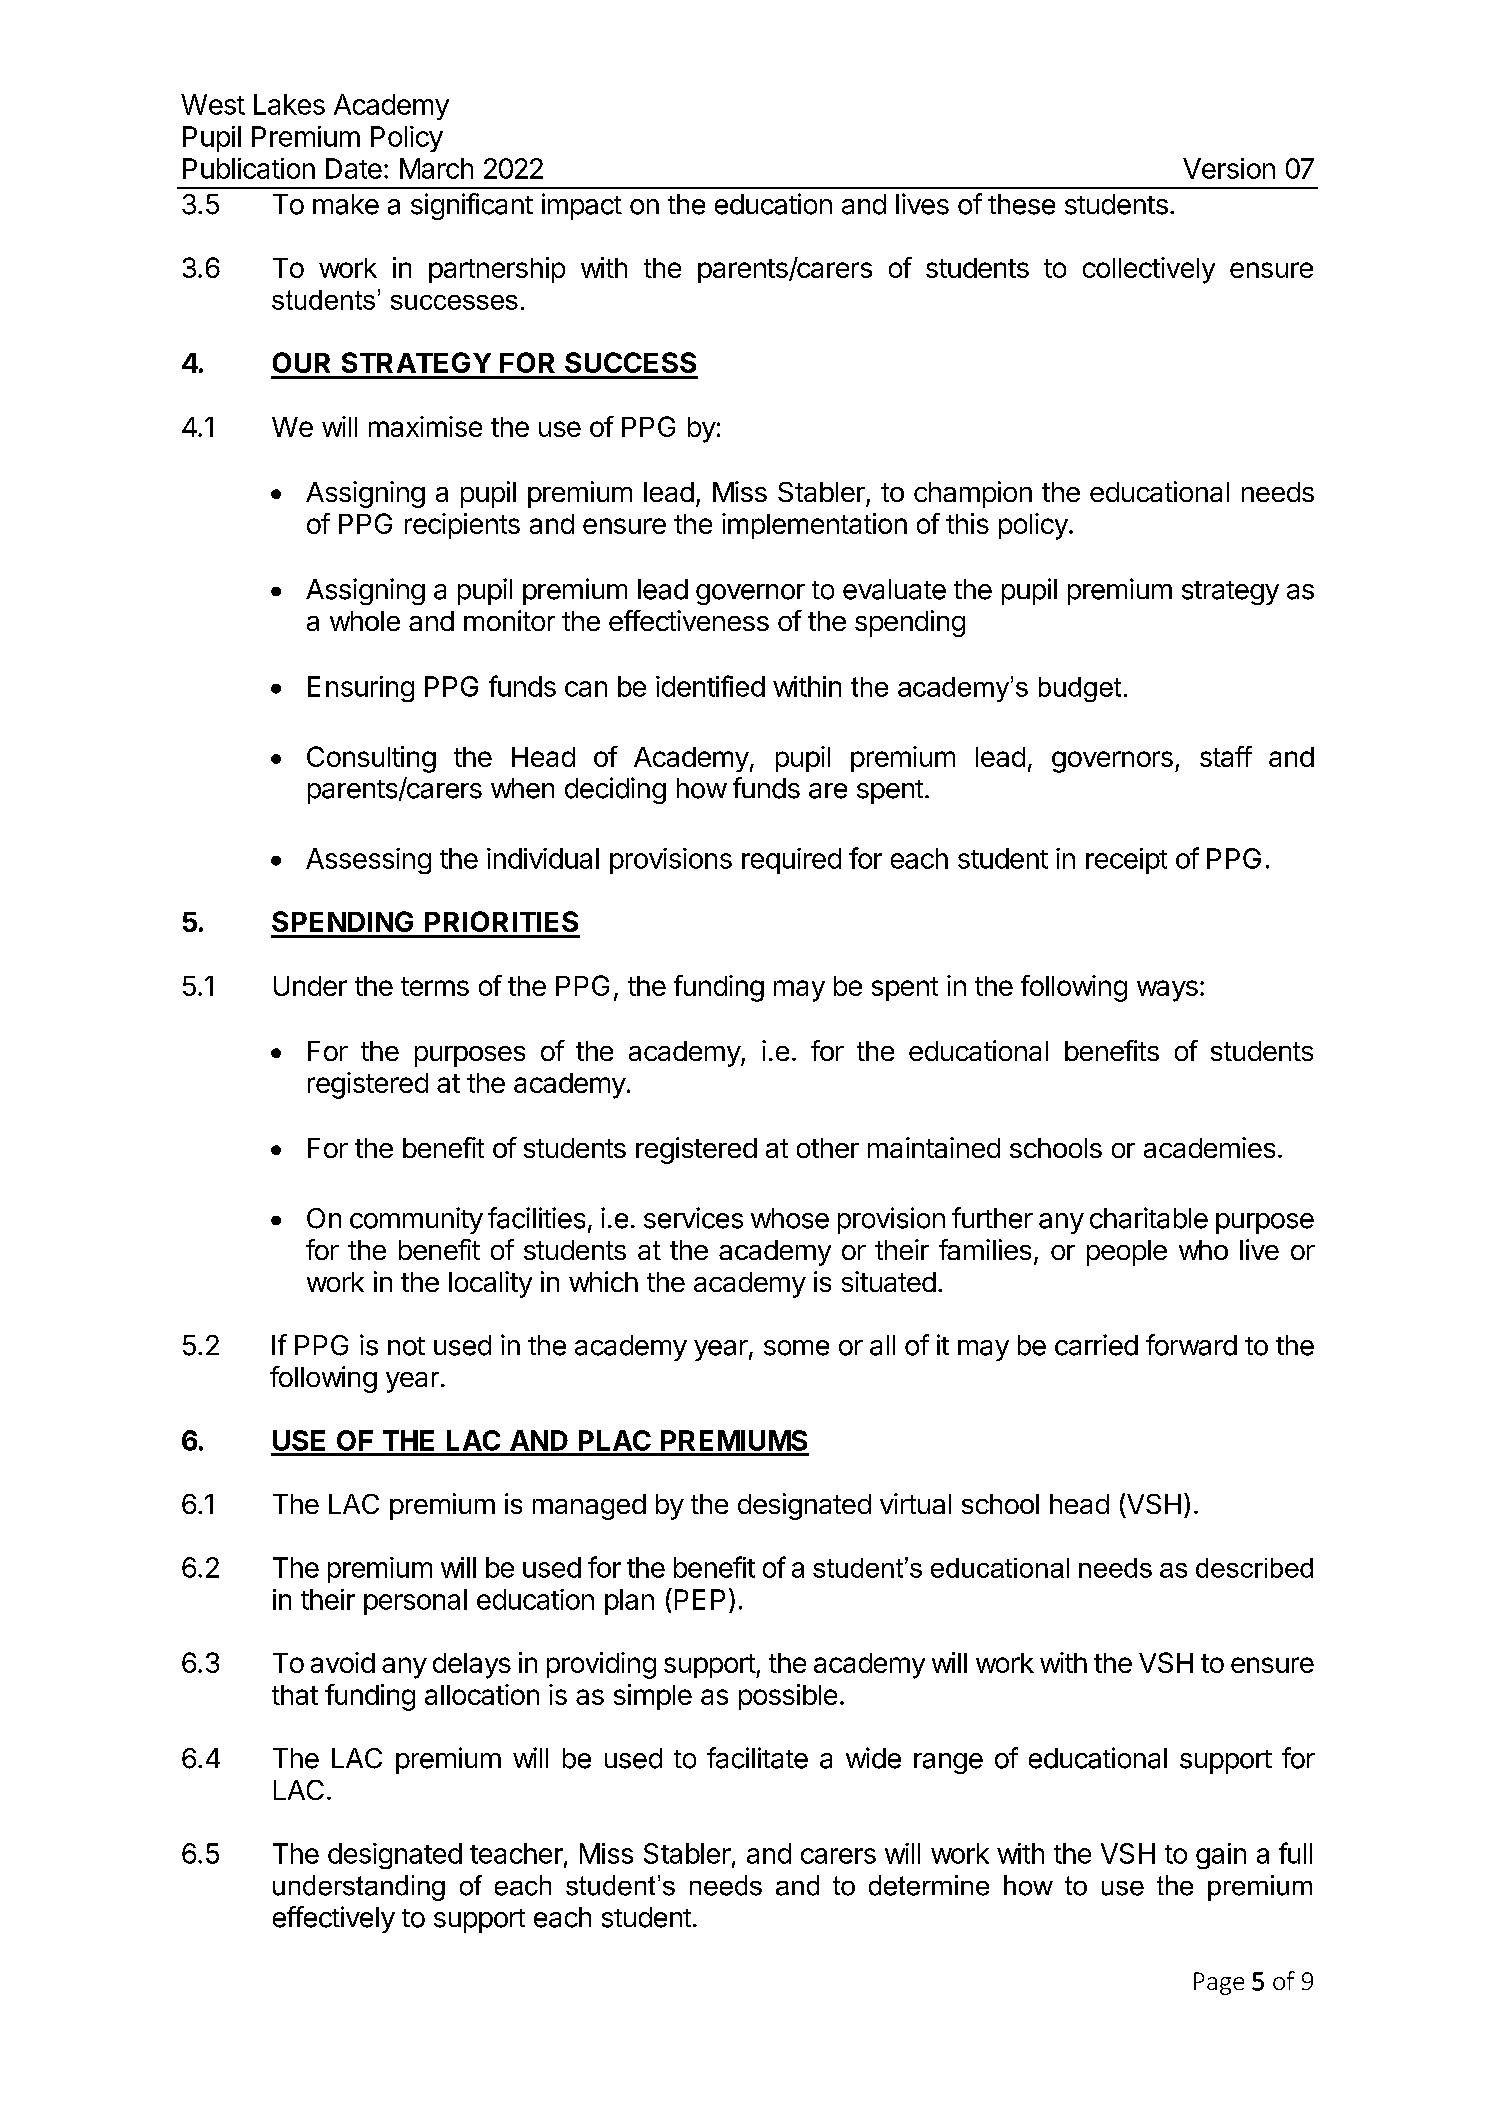 The width and height of the image is (1495, 2114). I want to click on Page, so click(1219, 1983).
